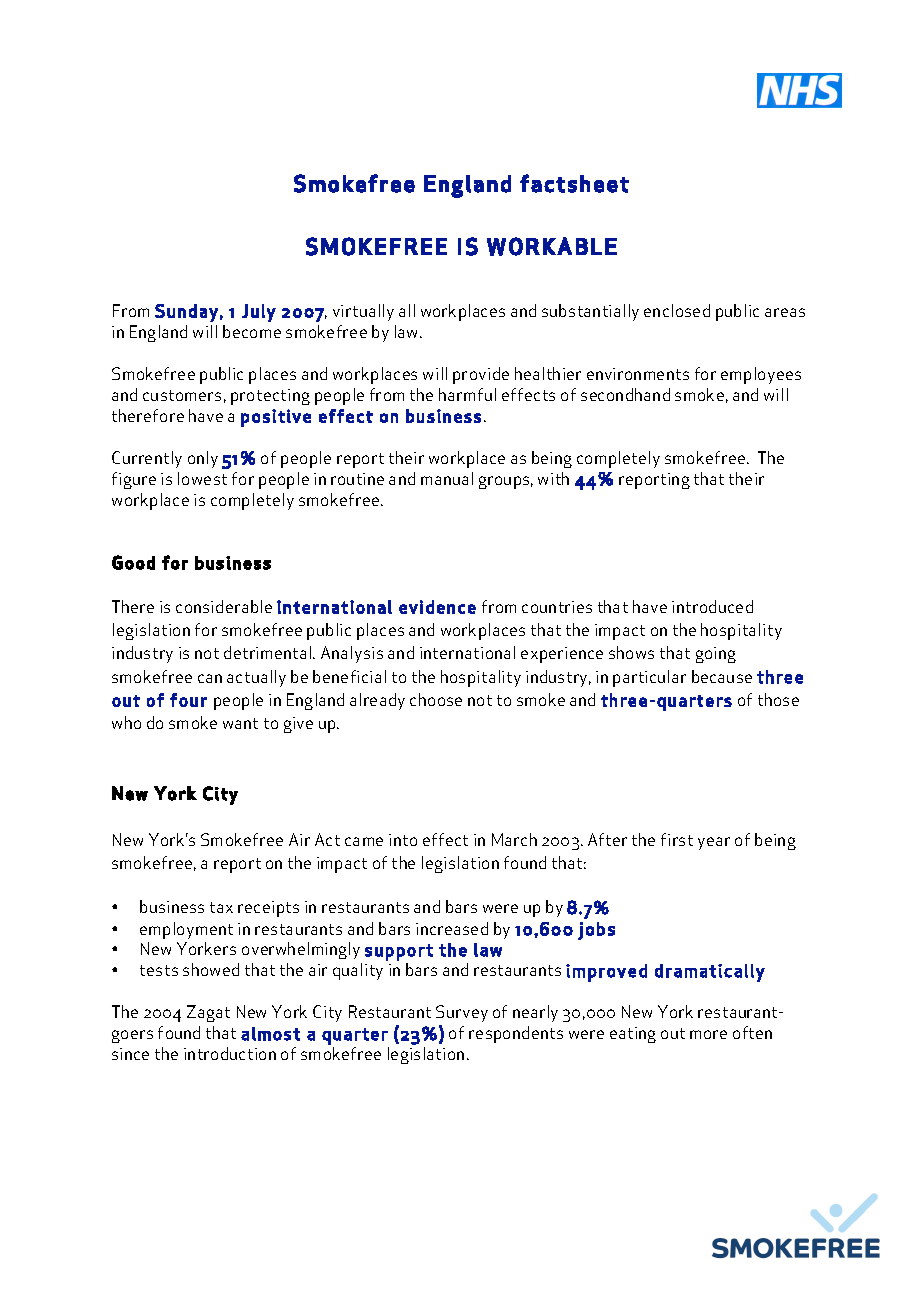 This page has width=924, height=1308. I want to click on because, so click(722, 676).
